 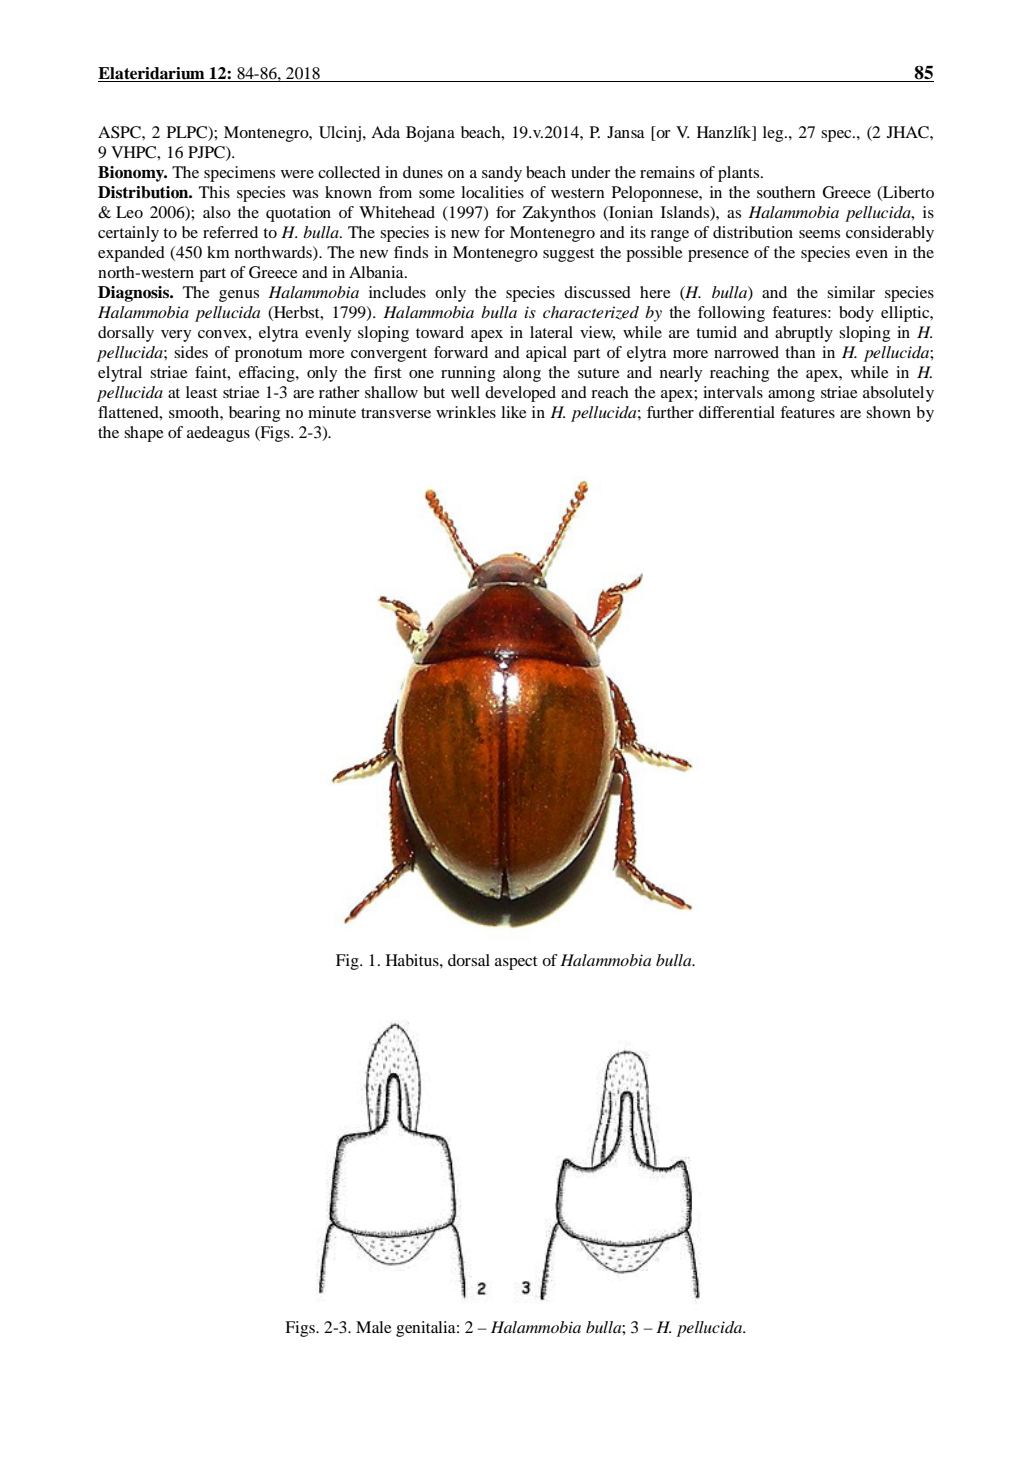 What do you see at coordinates (514, 412) in the image?
I see `like` at bounding box center [514, 412].
